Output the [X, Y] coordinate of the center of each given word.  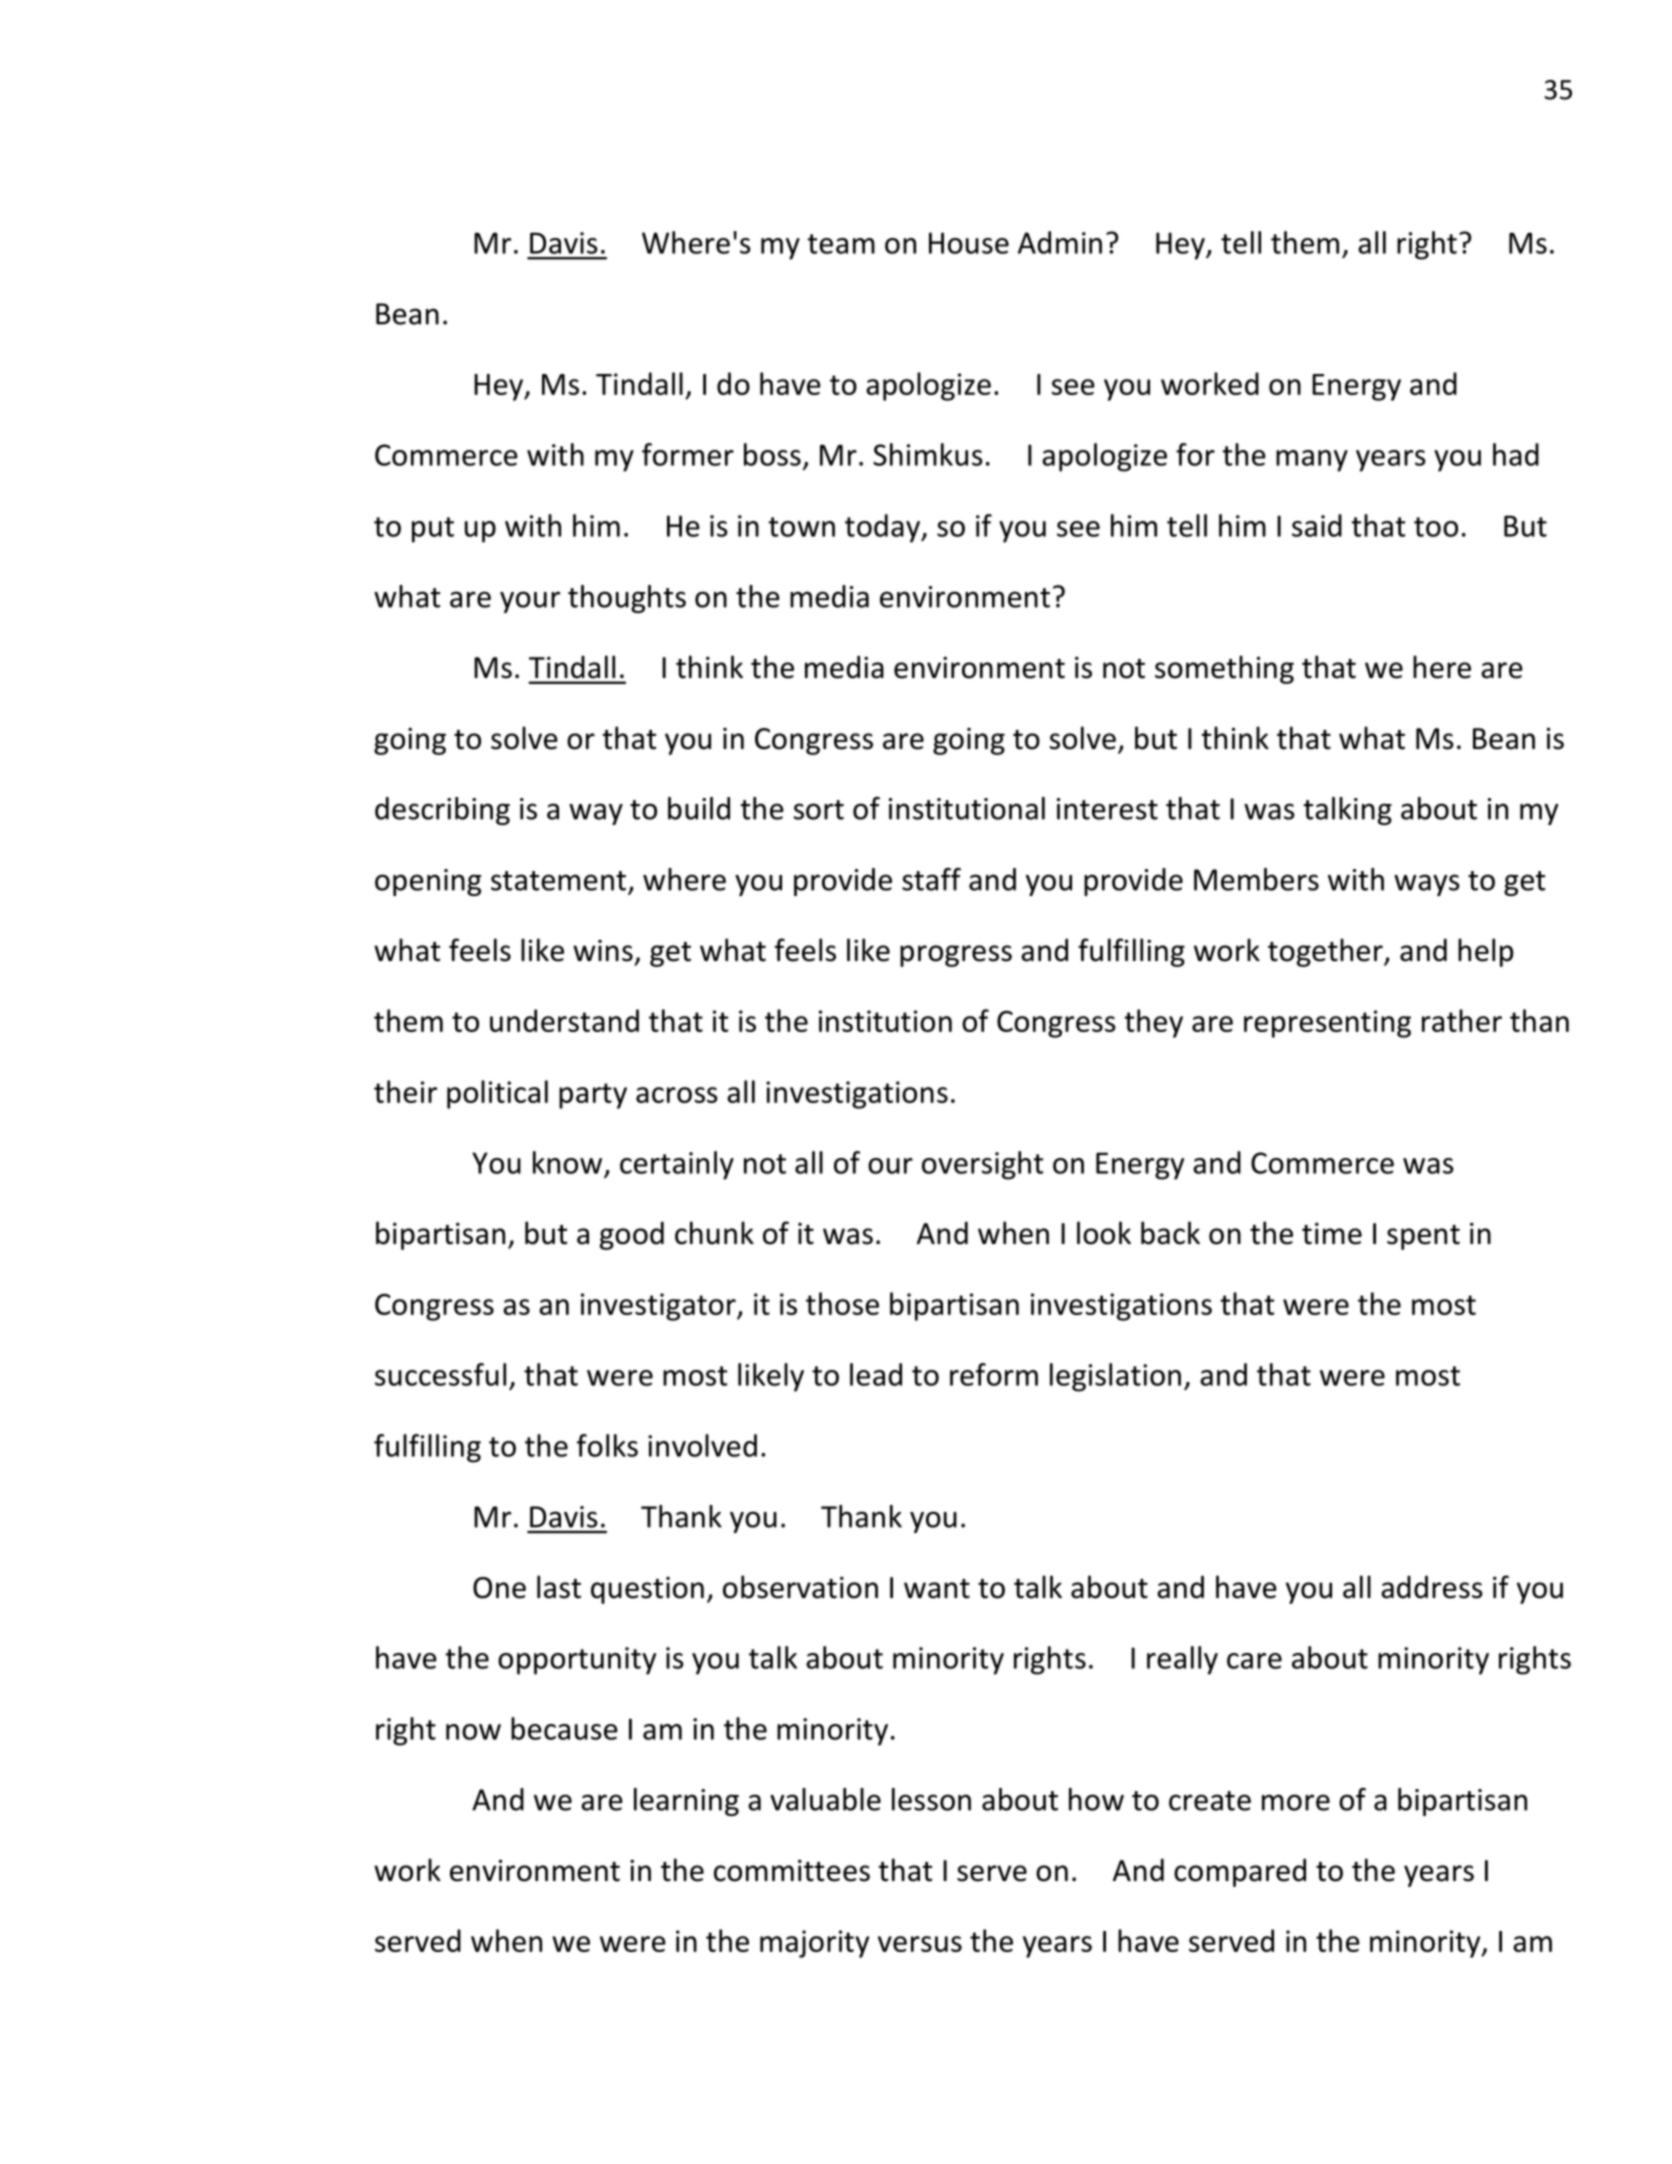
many [1312, 461]
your [530, 602]
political [497, 1094]
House [969, 243]
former [688, 454]
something [1224, 669]
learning [686, 1802]
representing [1327, 1024]
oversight [982, 1165]
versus [920, 1944]
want [937, 1589]
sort [819, 810]
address [1432, 1587]
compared [1240, 1872]
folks [607, 1445]
